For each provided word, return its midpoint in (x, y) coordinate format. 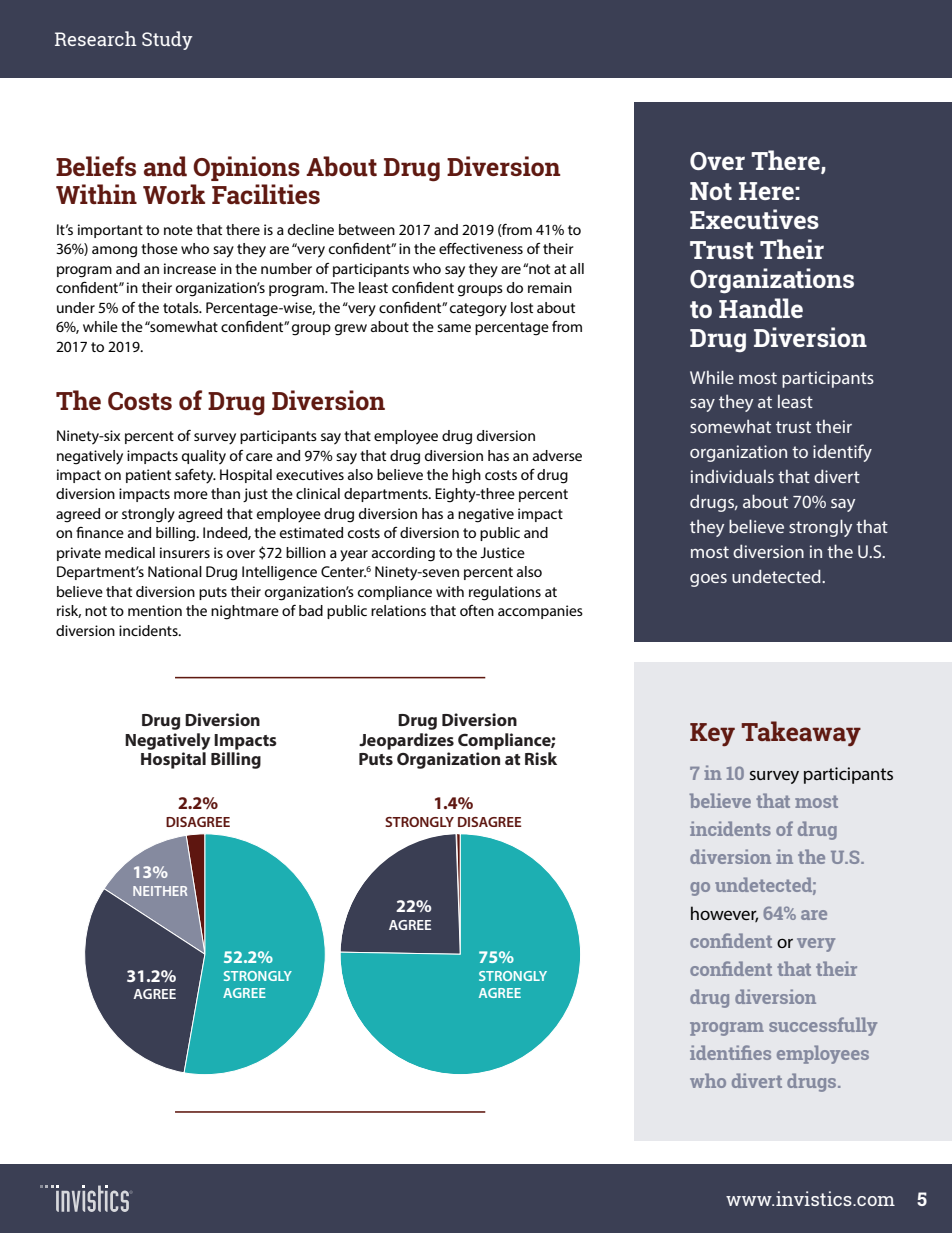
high (466, 476)
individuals (732, 476)
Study (167, 40)
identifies (730, 1052)
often (477, 610)
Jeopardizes (406, 741)
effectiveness (481, 248)
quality (204, 457)
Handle (761, 308)
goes (708, 580)
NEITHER (160, 891)
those (159, 248)
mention (155, 610)
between (367, 229)
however (724, 914)
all (577, 268)
